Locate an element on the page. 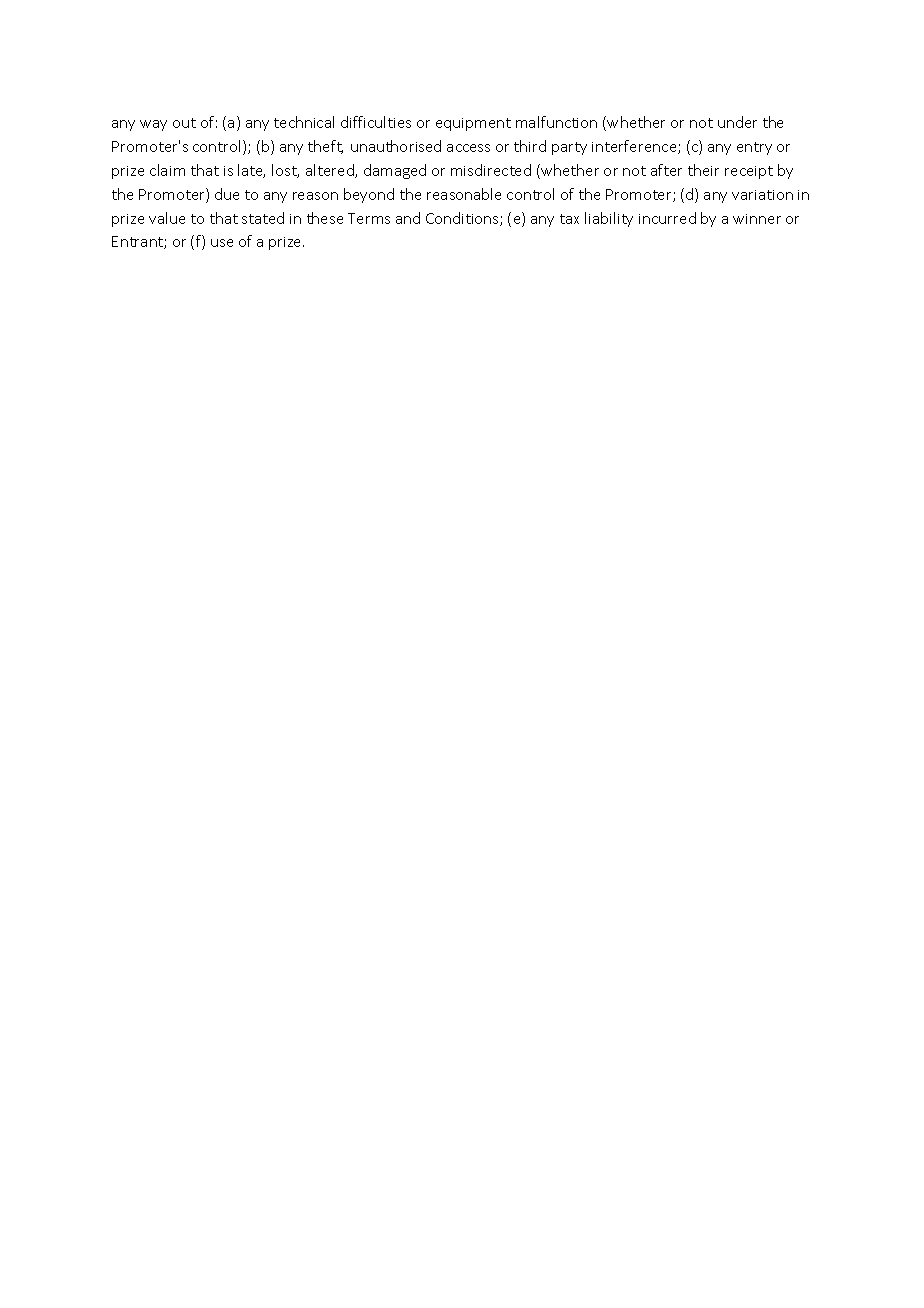 The height and width of the page is (1308, 924). beyond is located at coordinates (369, 195).
